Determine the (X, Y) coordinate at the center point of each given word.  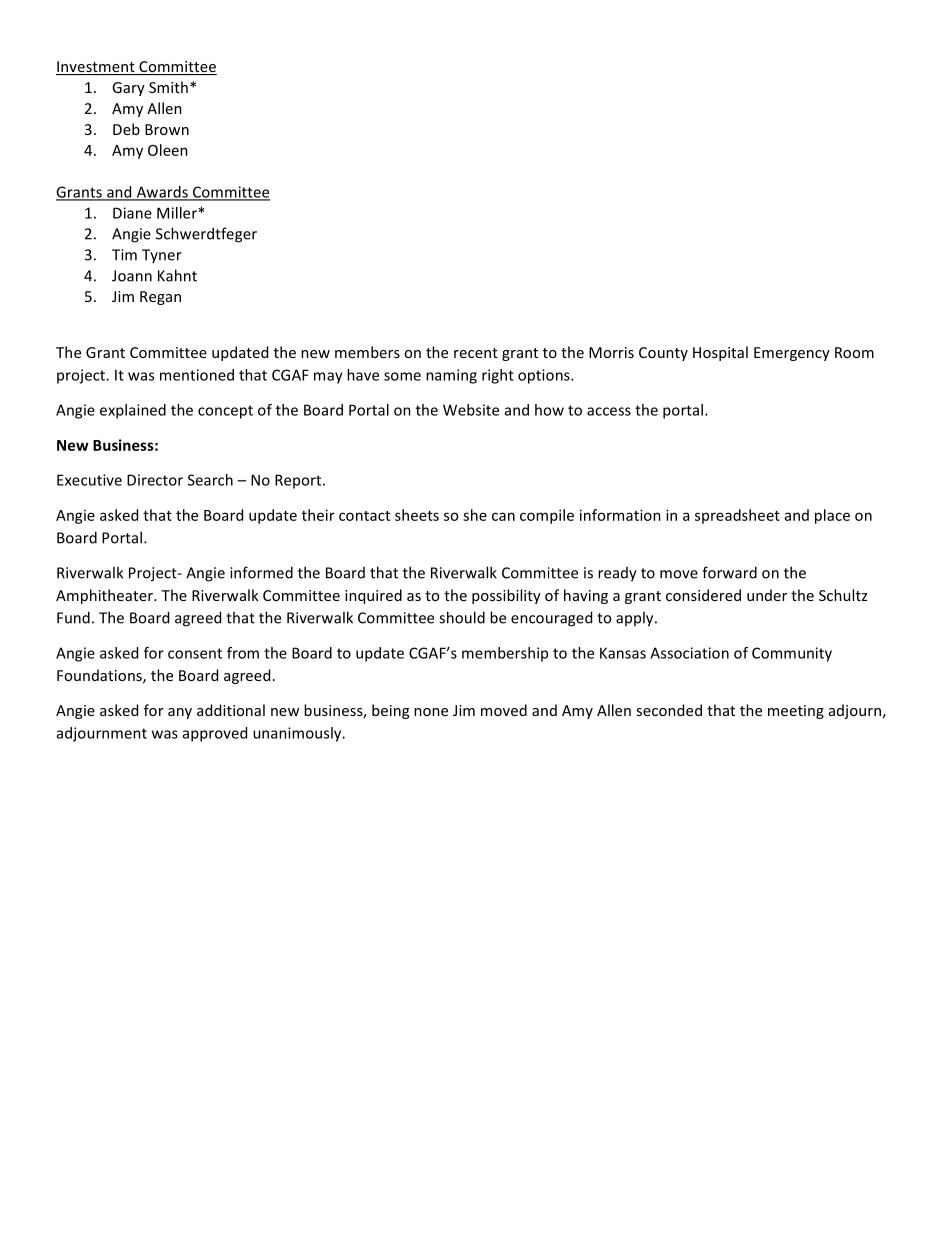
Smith (168, 87)
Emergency (792, 354)
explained (133, 411)
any (180, 713)
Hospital (720, 353)
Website (471, 410)
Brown (167, 129)
